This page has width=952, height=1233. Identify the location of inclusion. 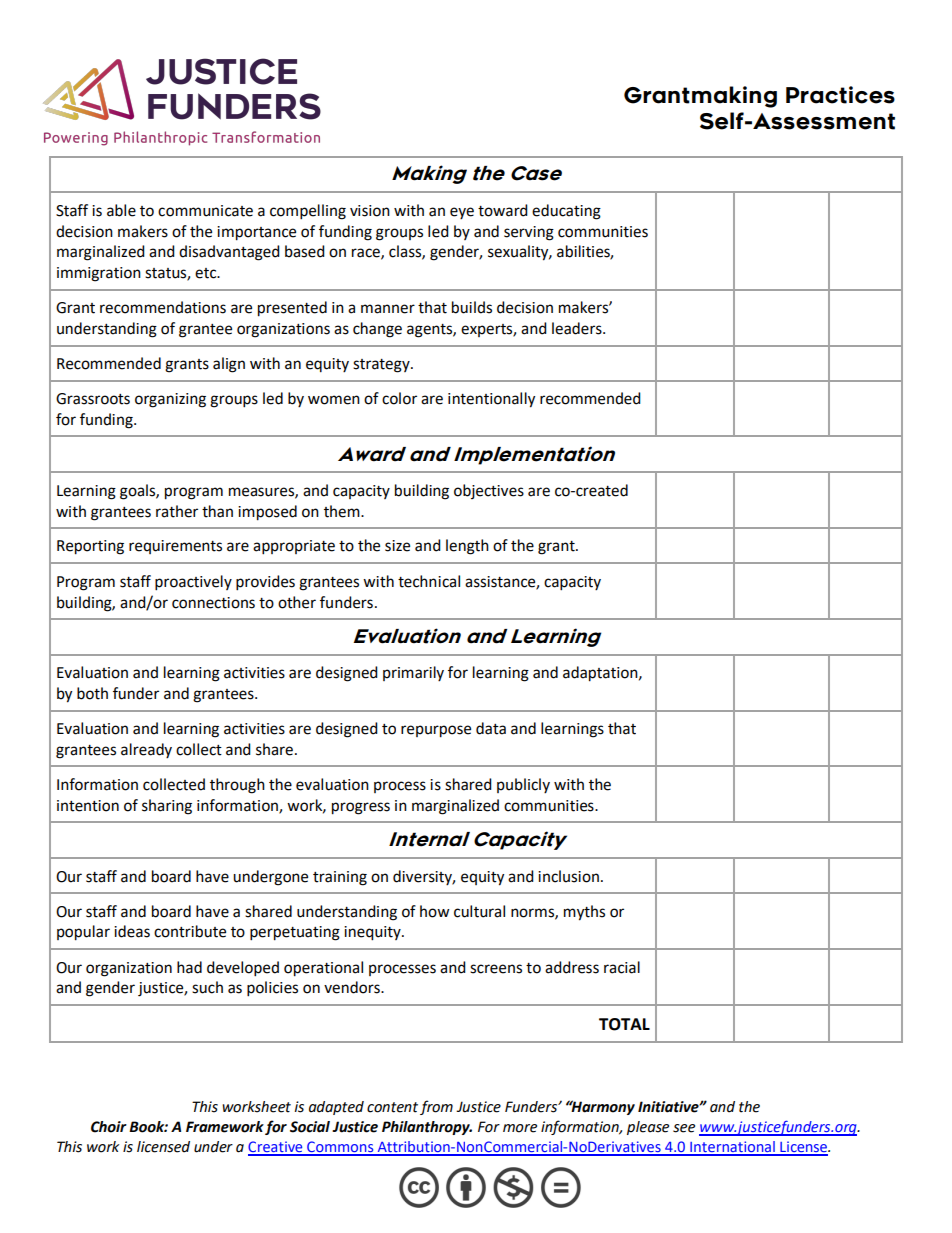
(568, 876).
